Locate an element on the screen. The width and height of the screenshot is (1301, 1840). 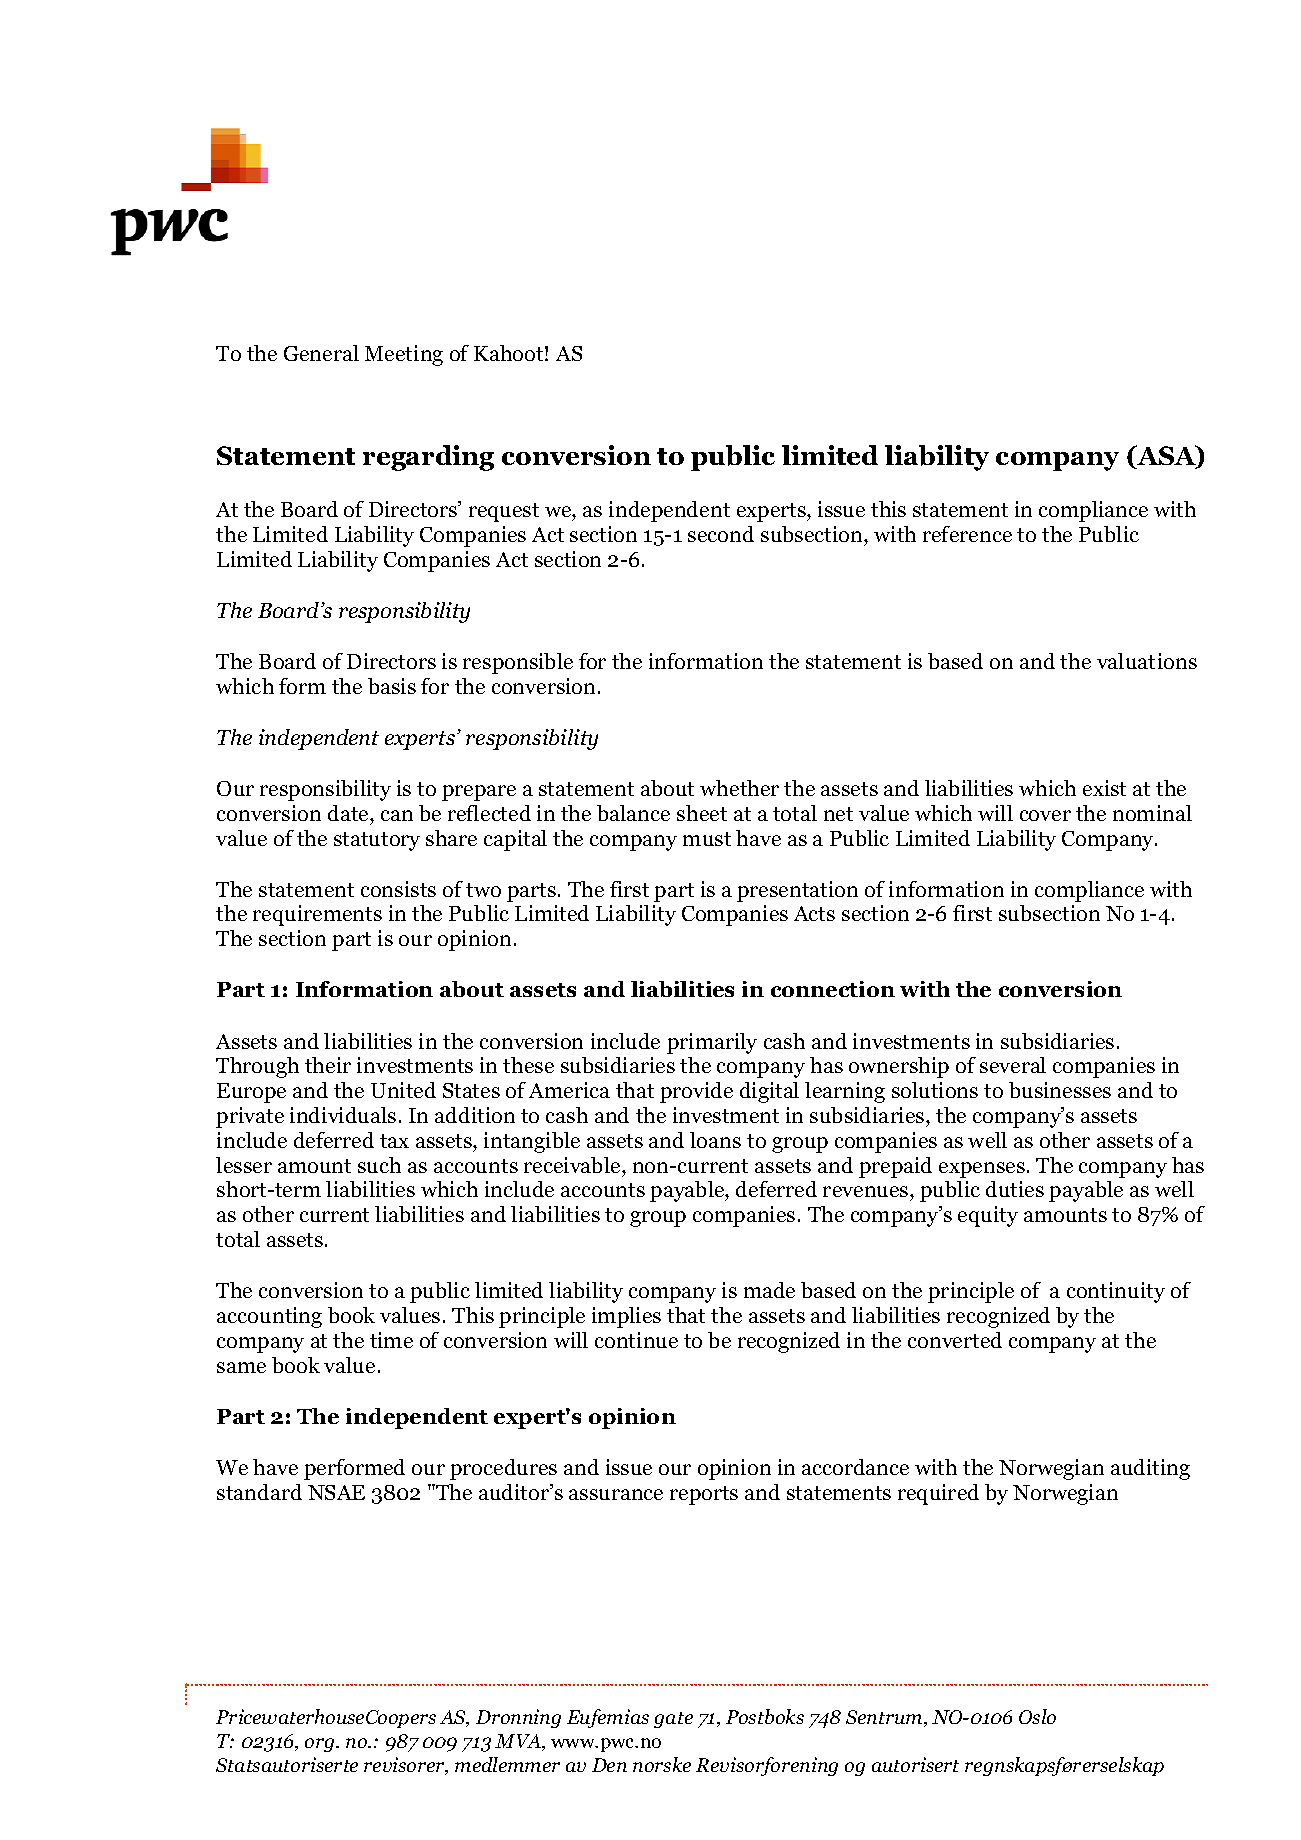
org is located at coordinates (321, 1745).
